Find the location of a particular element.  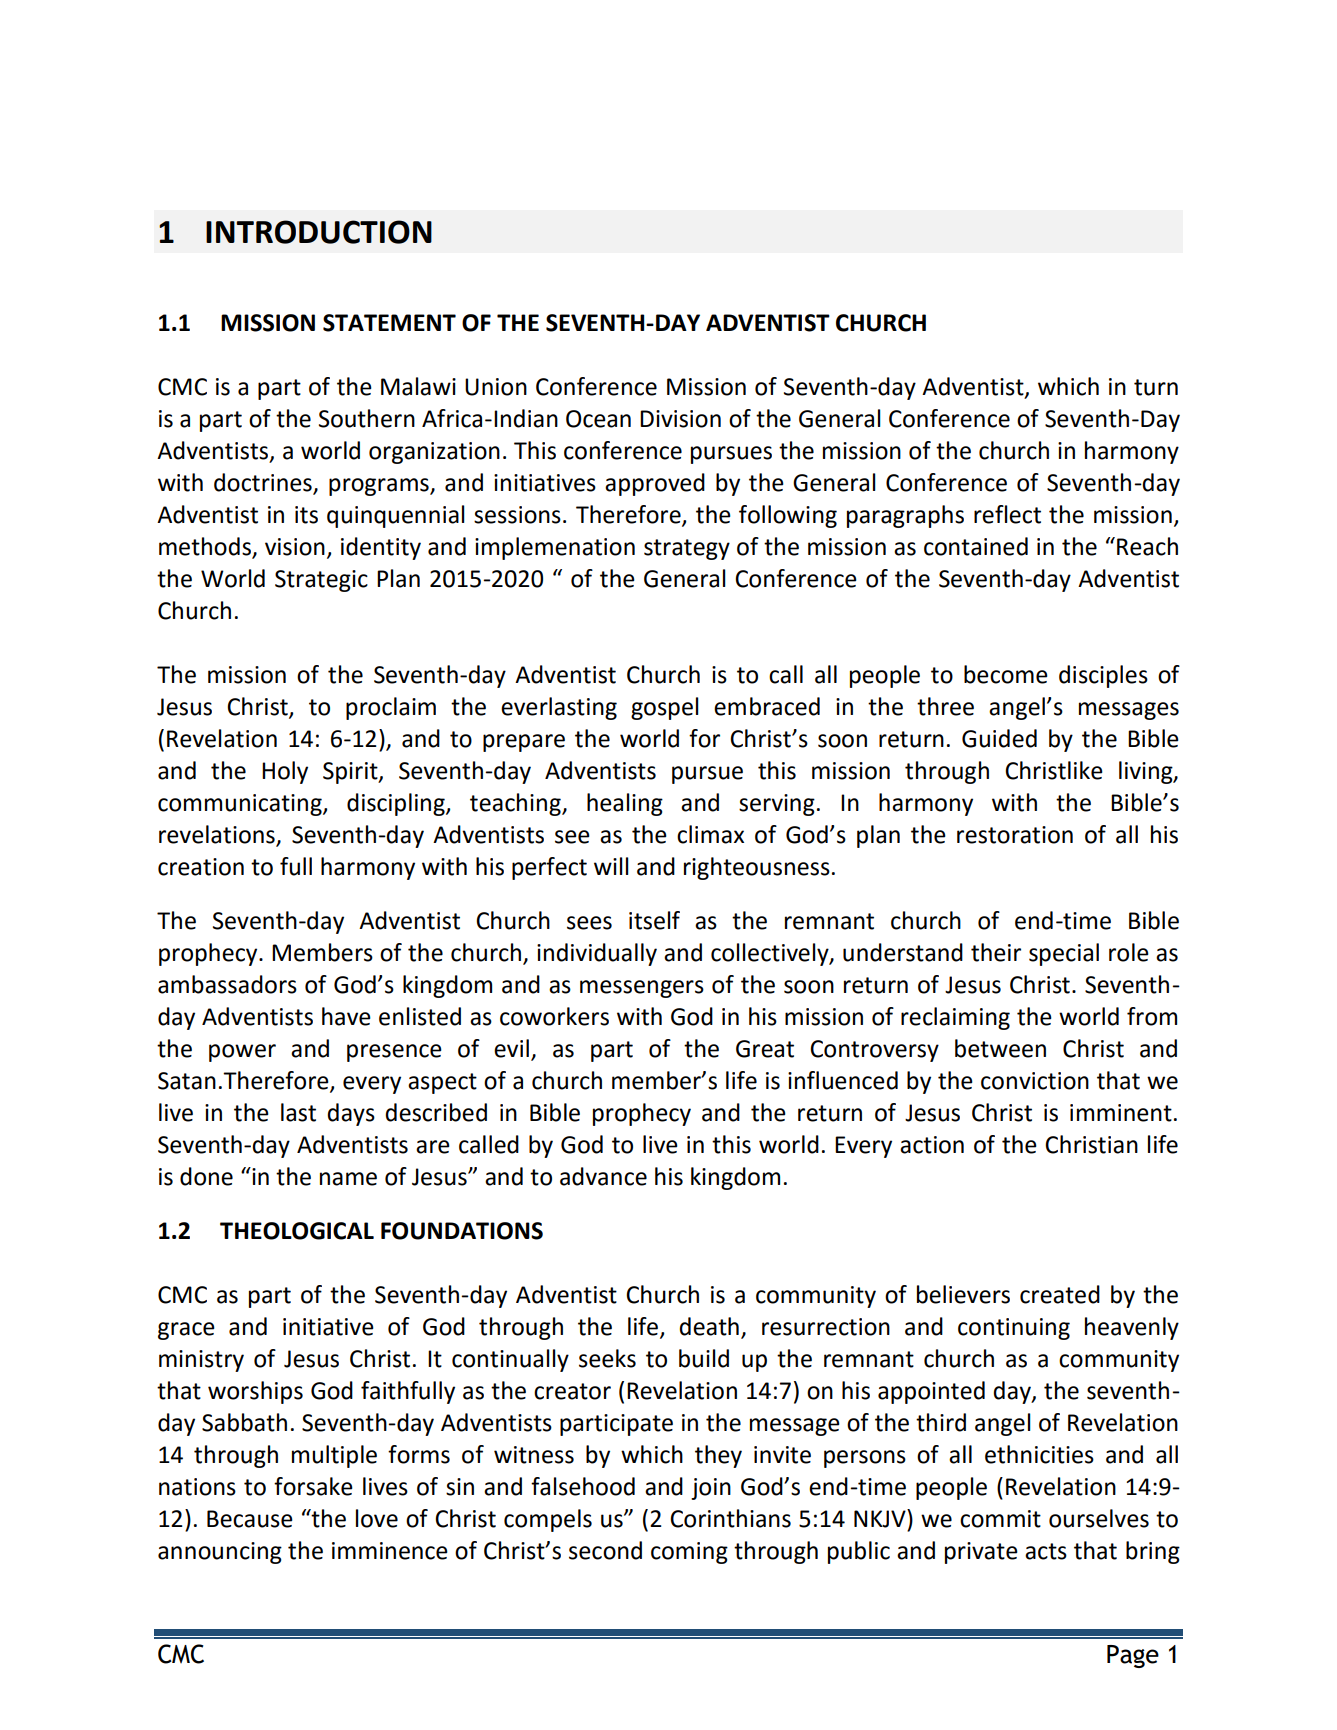

reflect is located at coordinates (1007, 514).
